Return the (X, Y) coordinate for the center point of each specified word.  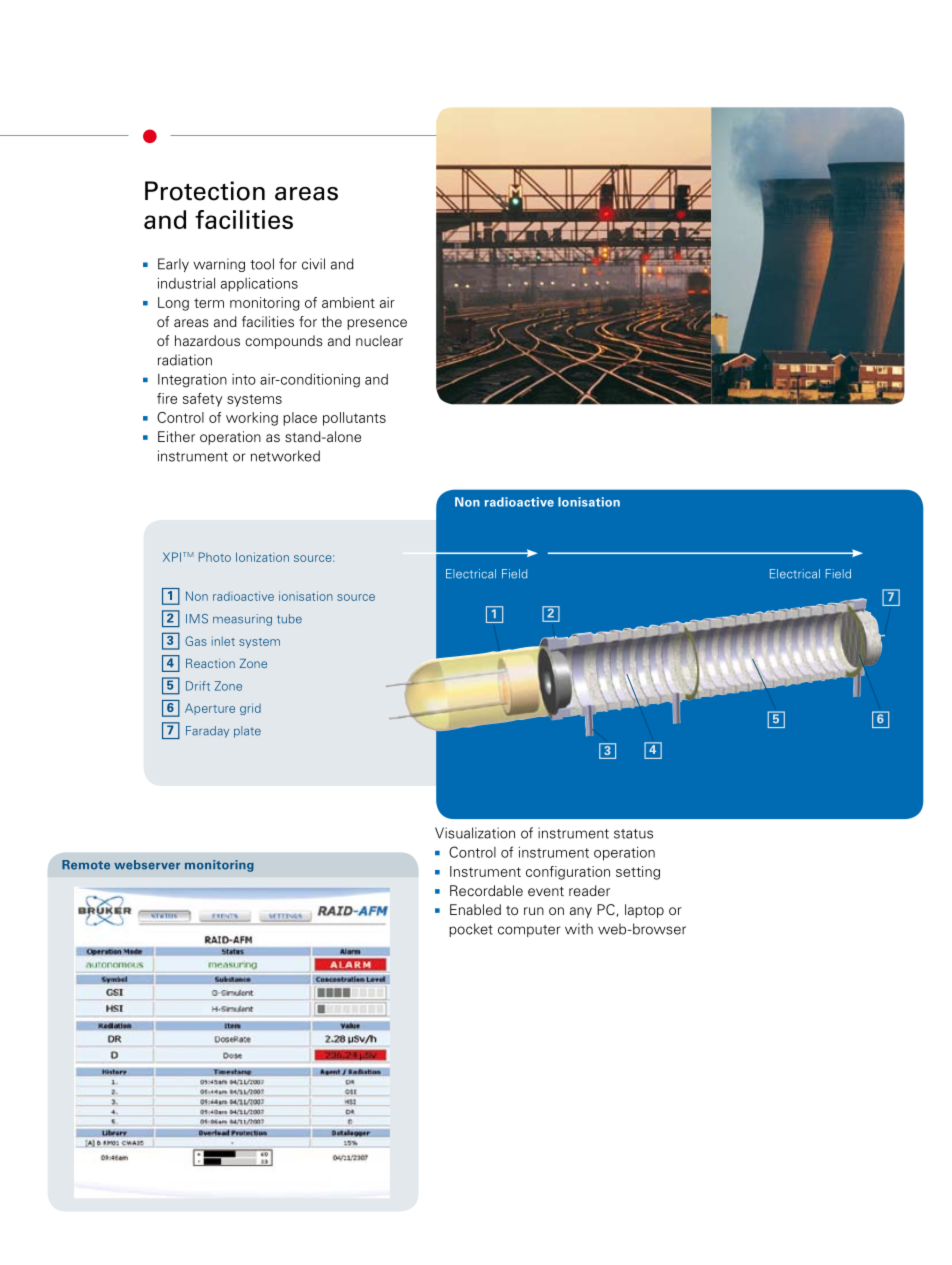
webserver (147, 865)
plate (247, 732)
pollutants (354, 419)
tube (289, 619)
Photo (215, 557)
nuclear (379, 340)
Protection (205, 191)
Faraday (207, 732)
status (633, 834)
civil (313, 264)
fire (167, 398)
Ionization (262, 557)
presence (377, 324)
